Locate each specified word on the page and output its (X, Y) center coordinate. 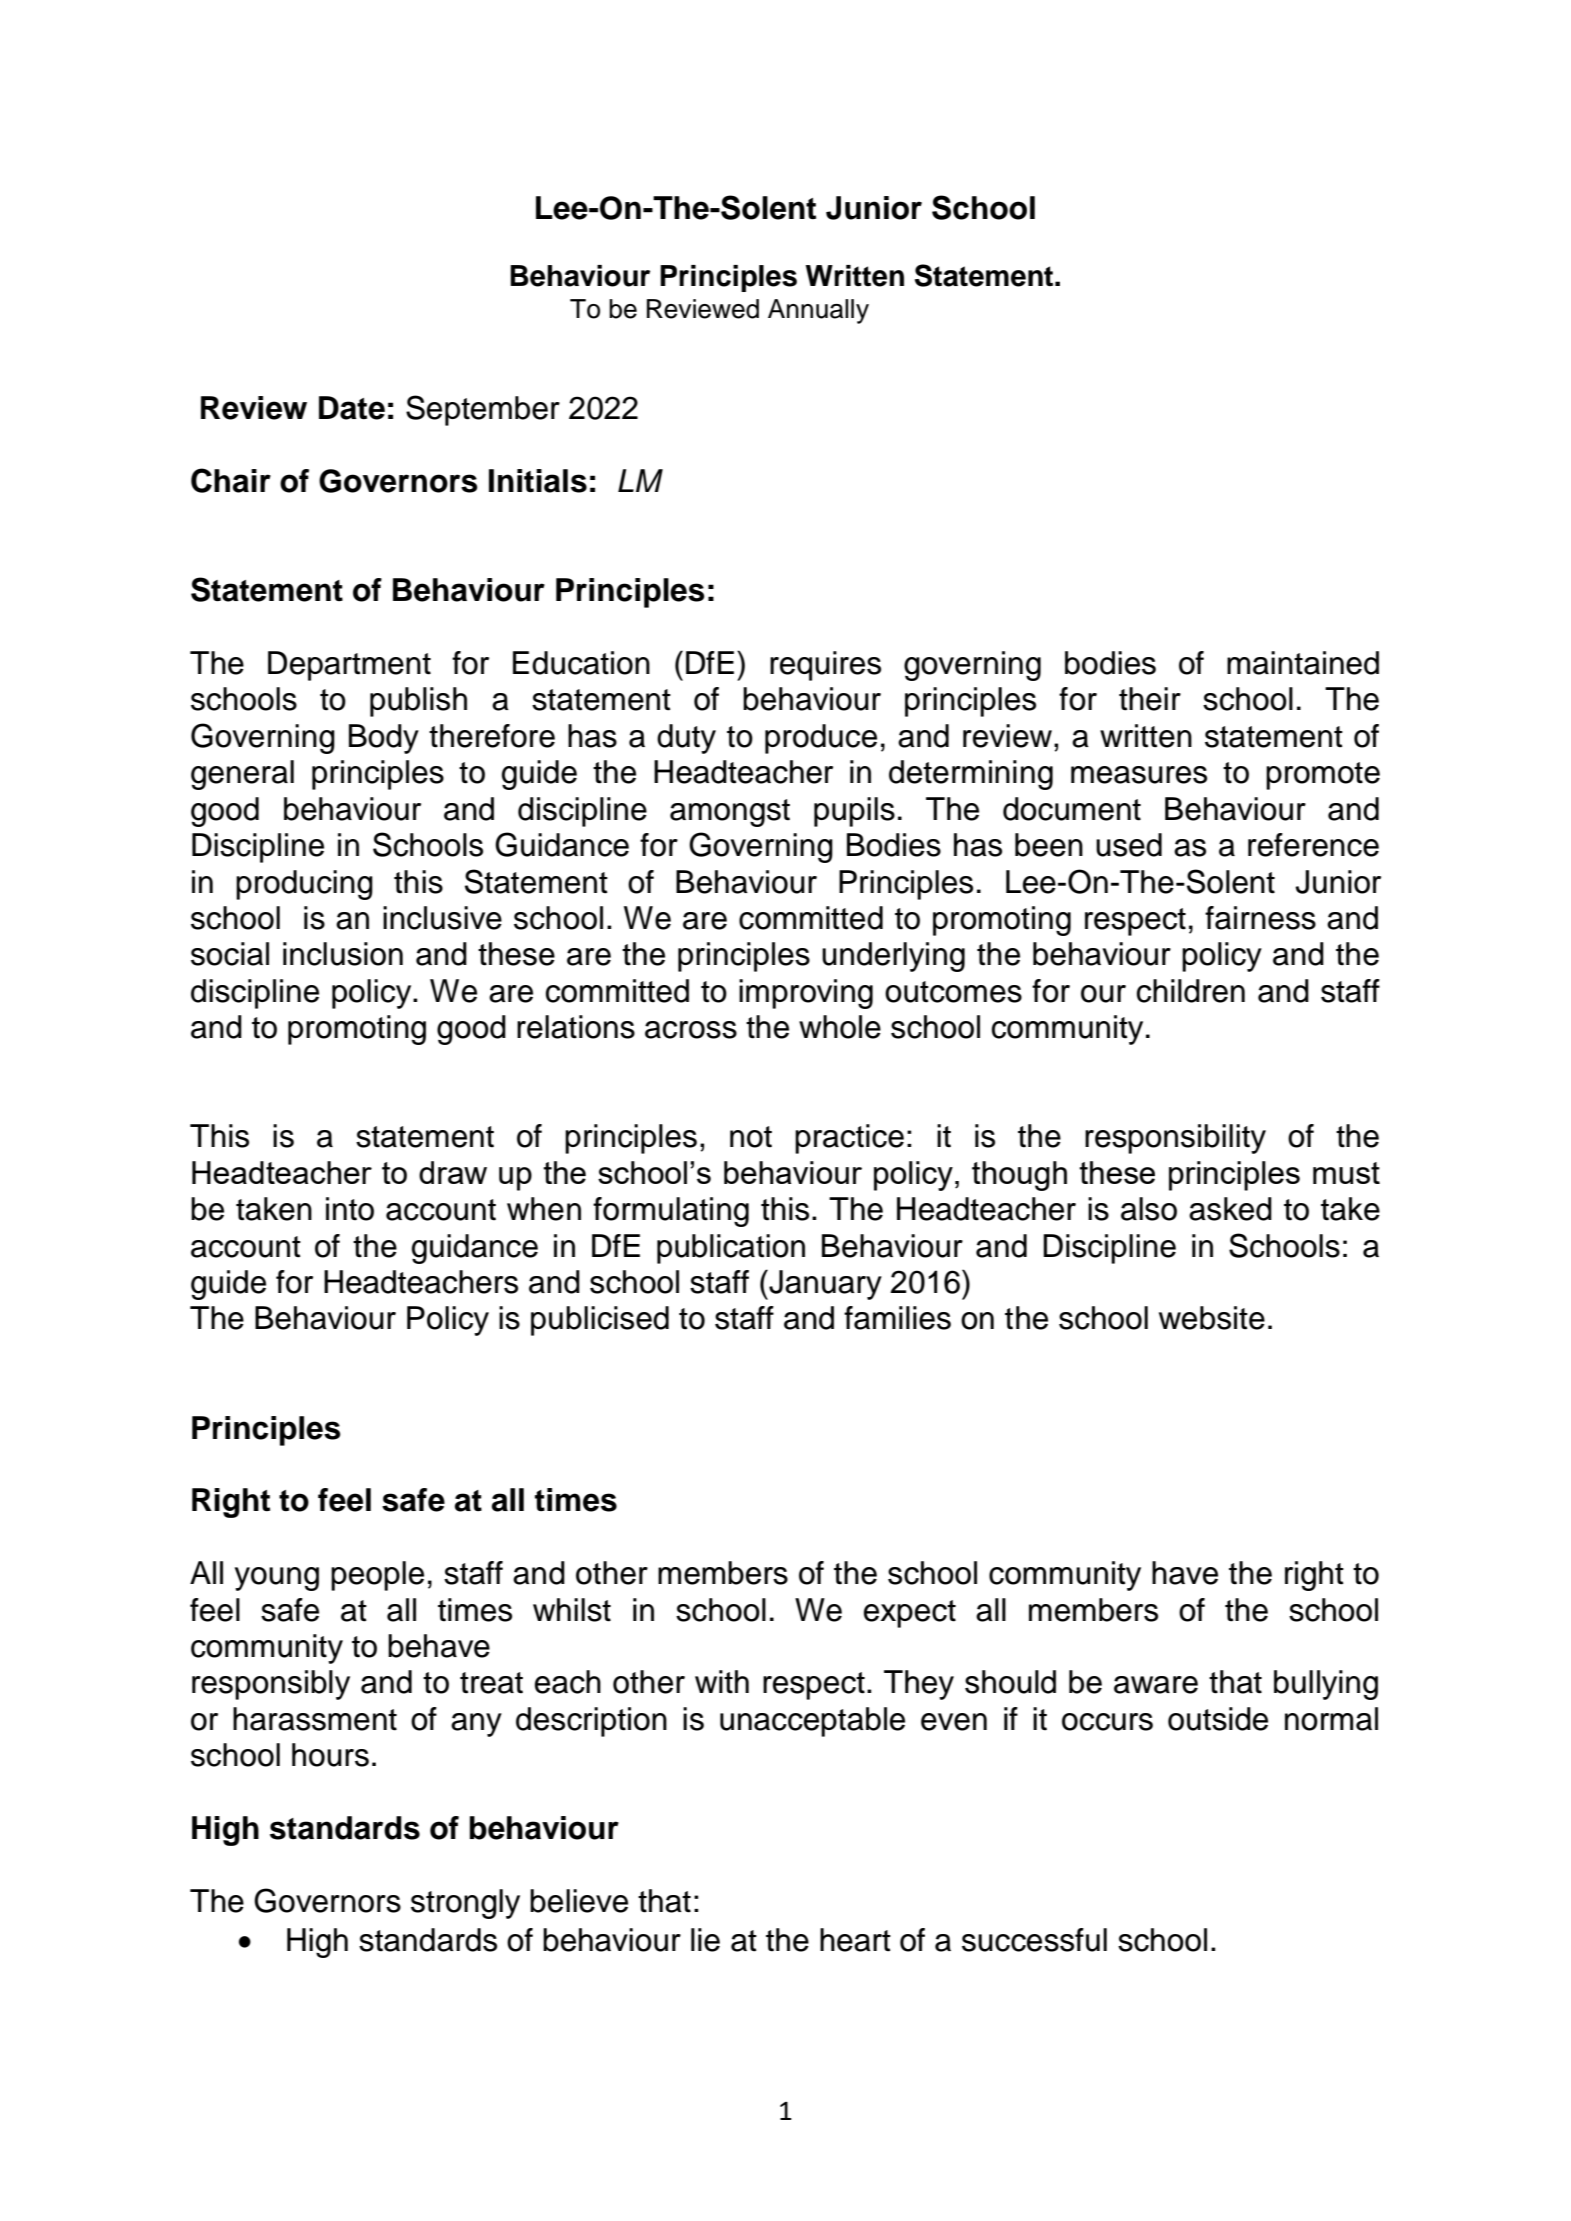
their (1150, 699)
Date (352, 408)
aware (1156, 1685)
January (824, 1285)
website (1212, 1318)
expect (910, 1614)
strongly (465, 1904)
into (350, 1209)
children (1191, 991)
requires (825, 666)
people (377, 1576)
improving (806, 994)
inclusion (343, 954)
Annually (818, 311)
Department (349, 666)
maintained (1303, 663)
